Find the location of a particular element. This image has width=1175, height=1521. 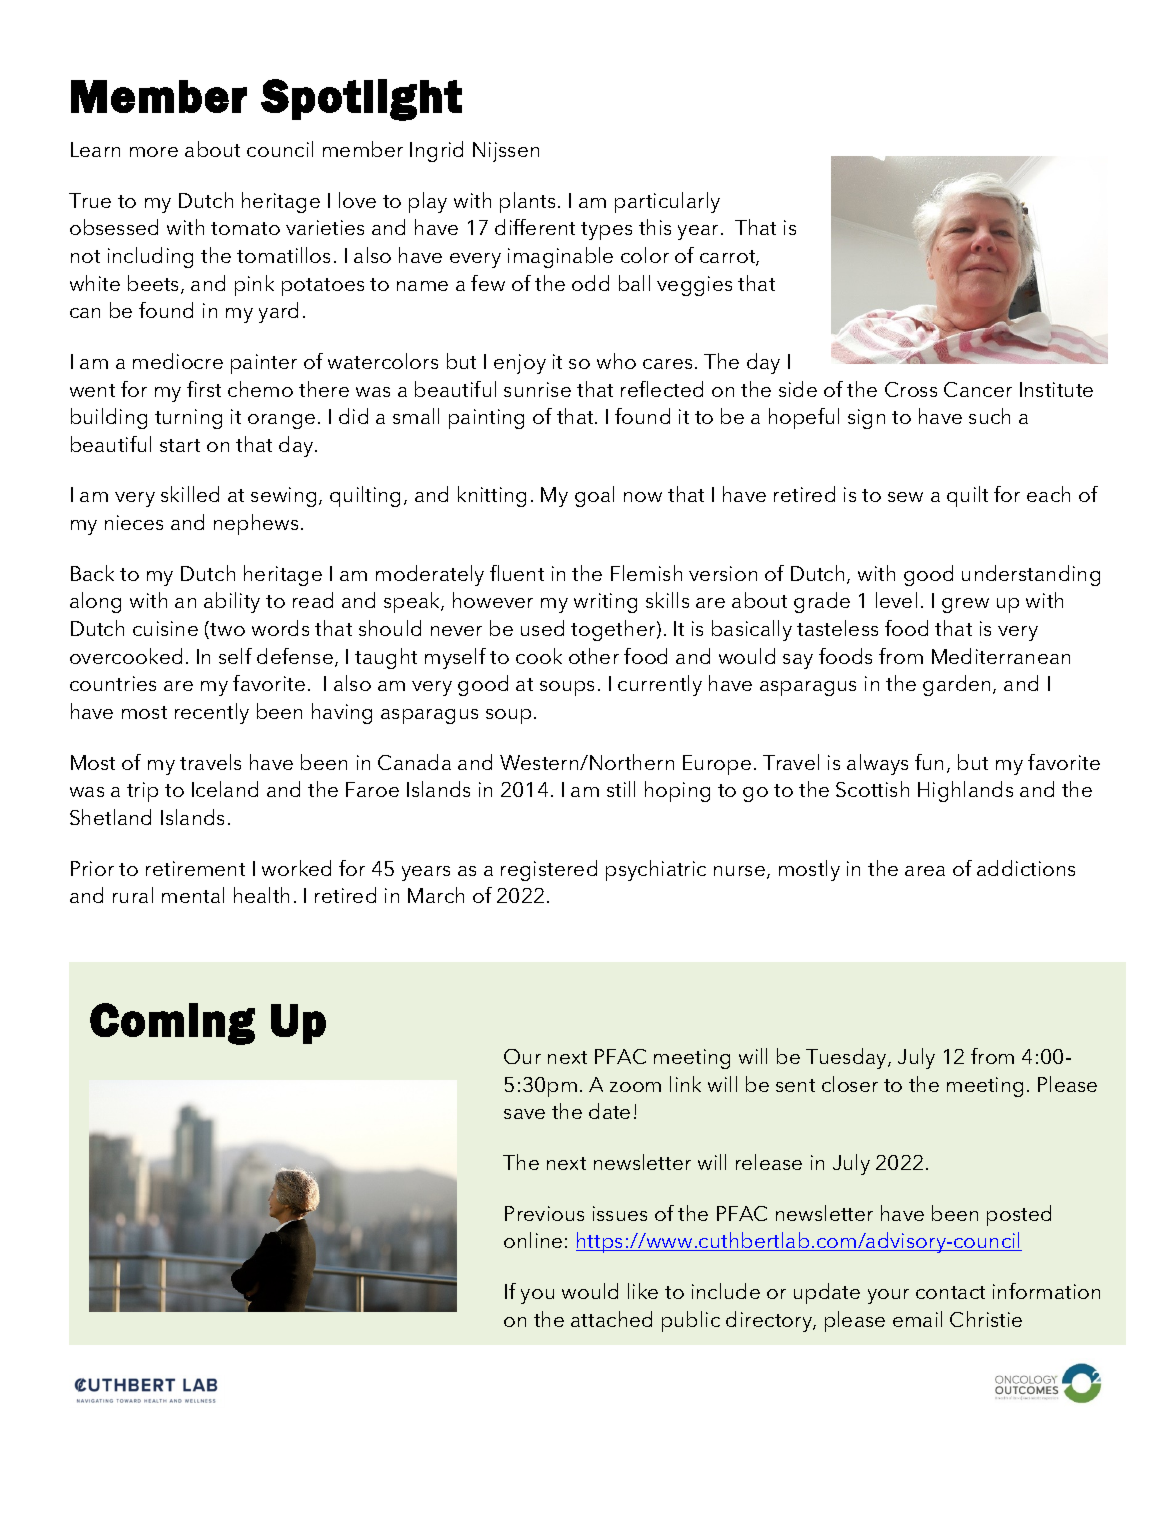

more is located at coordinates (154, 152).
